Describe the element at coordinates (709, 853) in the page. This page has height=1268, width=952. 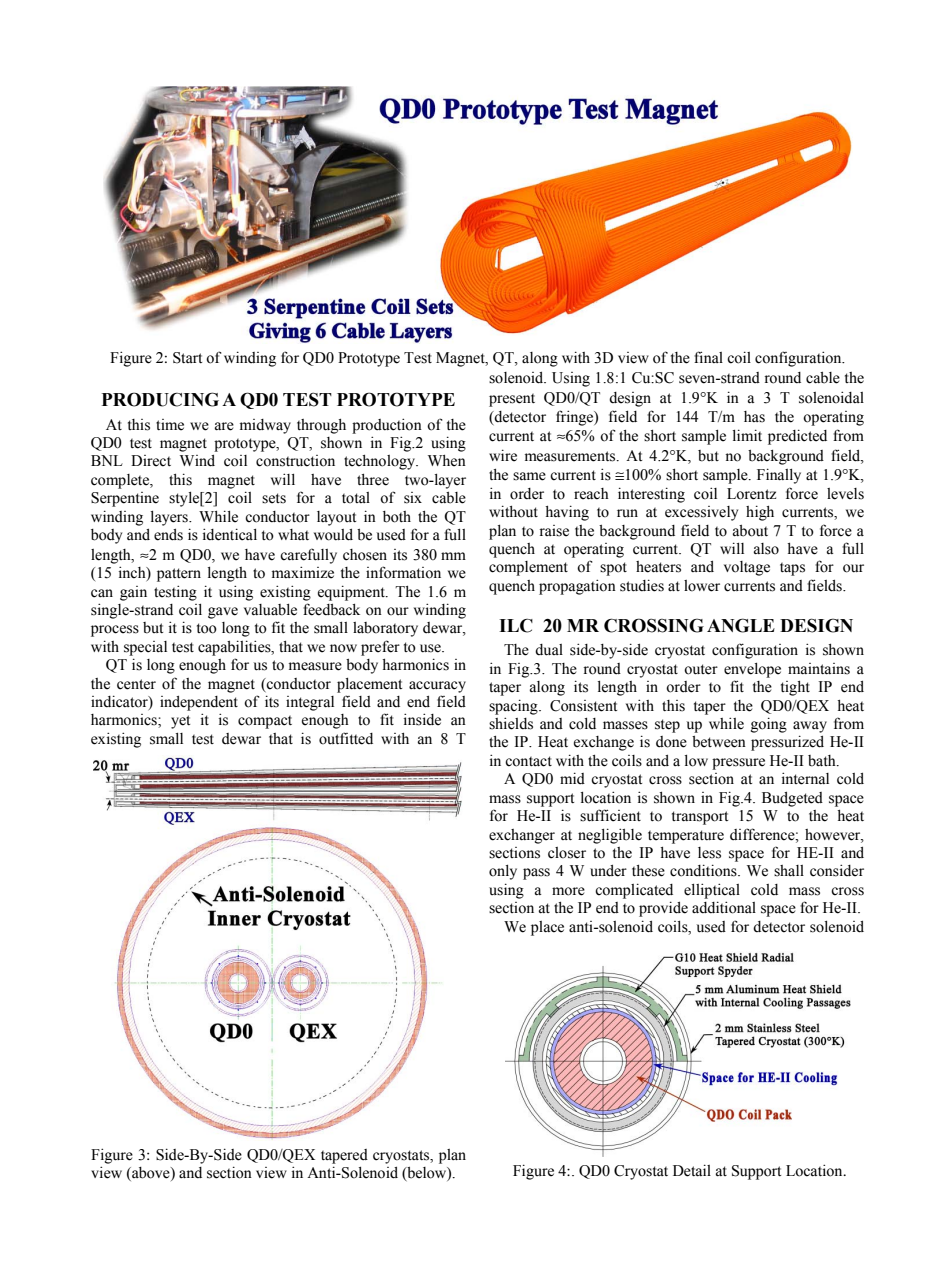
I see `less` at that location.
